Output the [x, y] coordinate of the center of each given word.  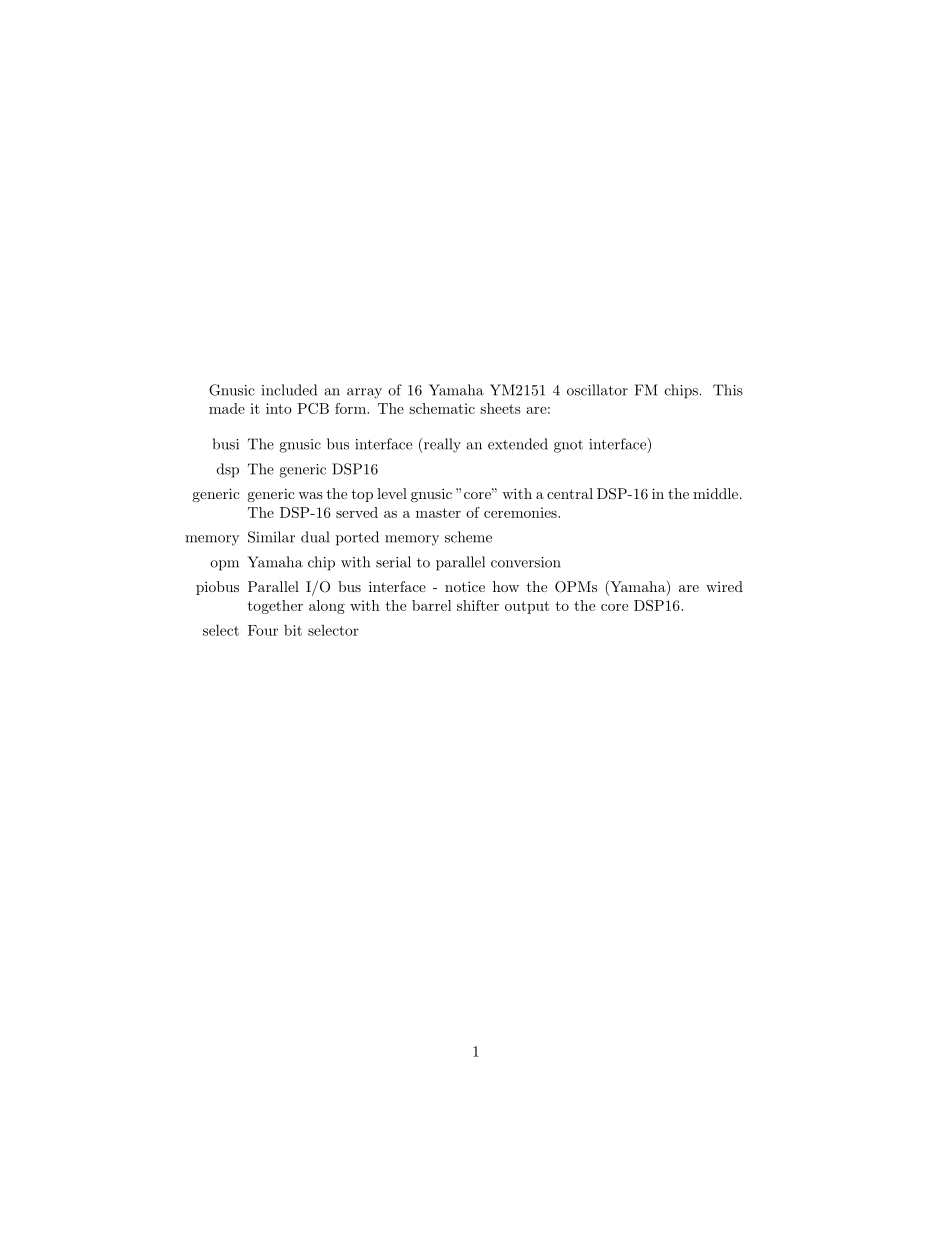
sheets [500, 408]
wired [724, 586]
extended [518, 444]
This [728, 390]
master [438, 513]
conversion [526, 562]
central [570, 493]
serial [393, 562]
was [310, 495]
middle [717, 493]
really [441, 445]
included [289, 390]
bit [293, 630]
